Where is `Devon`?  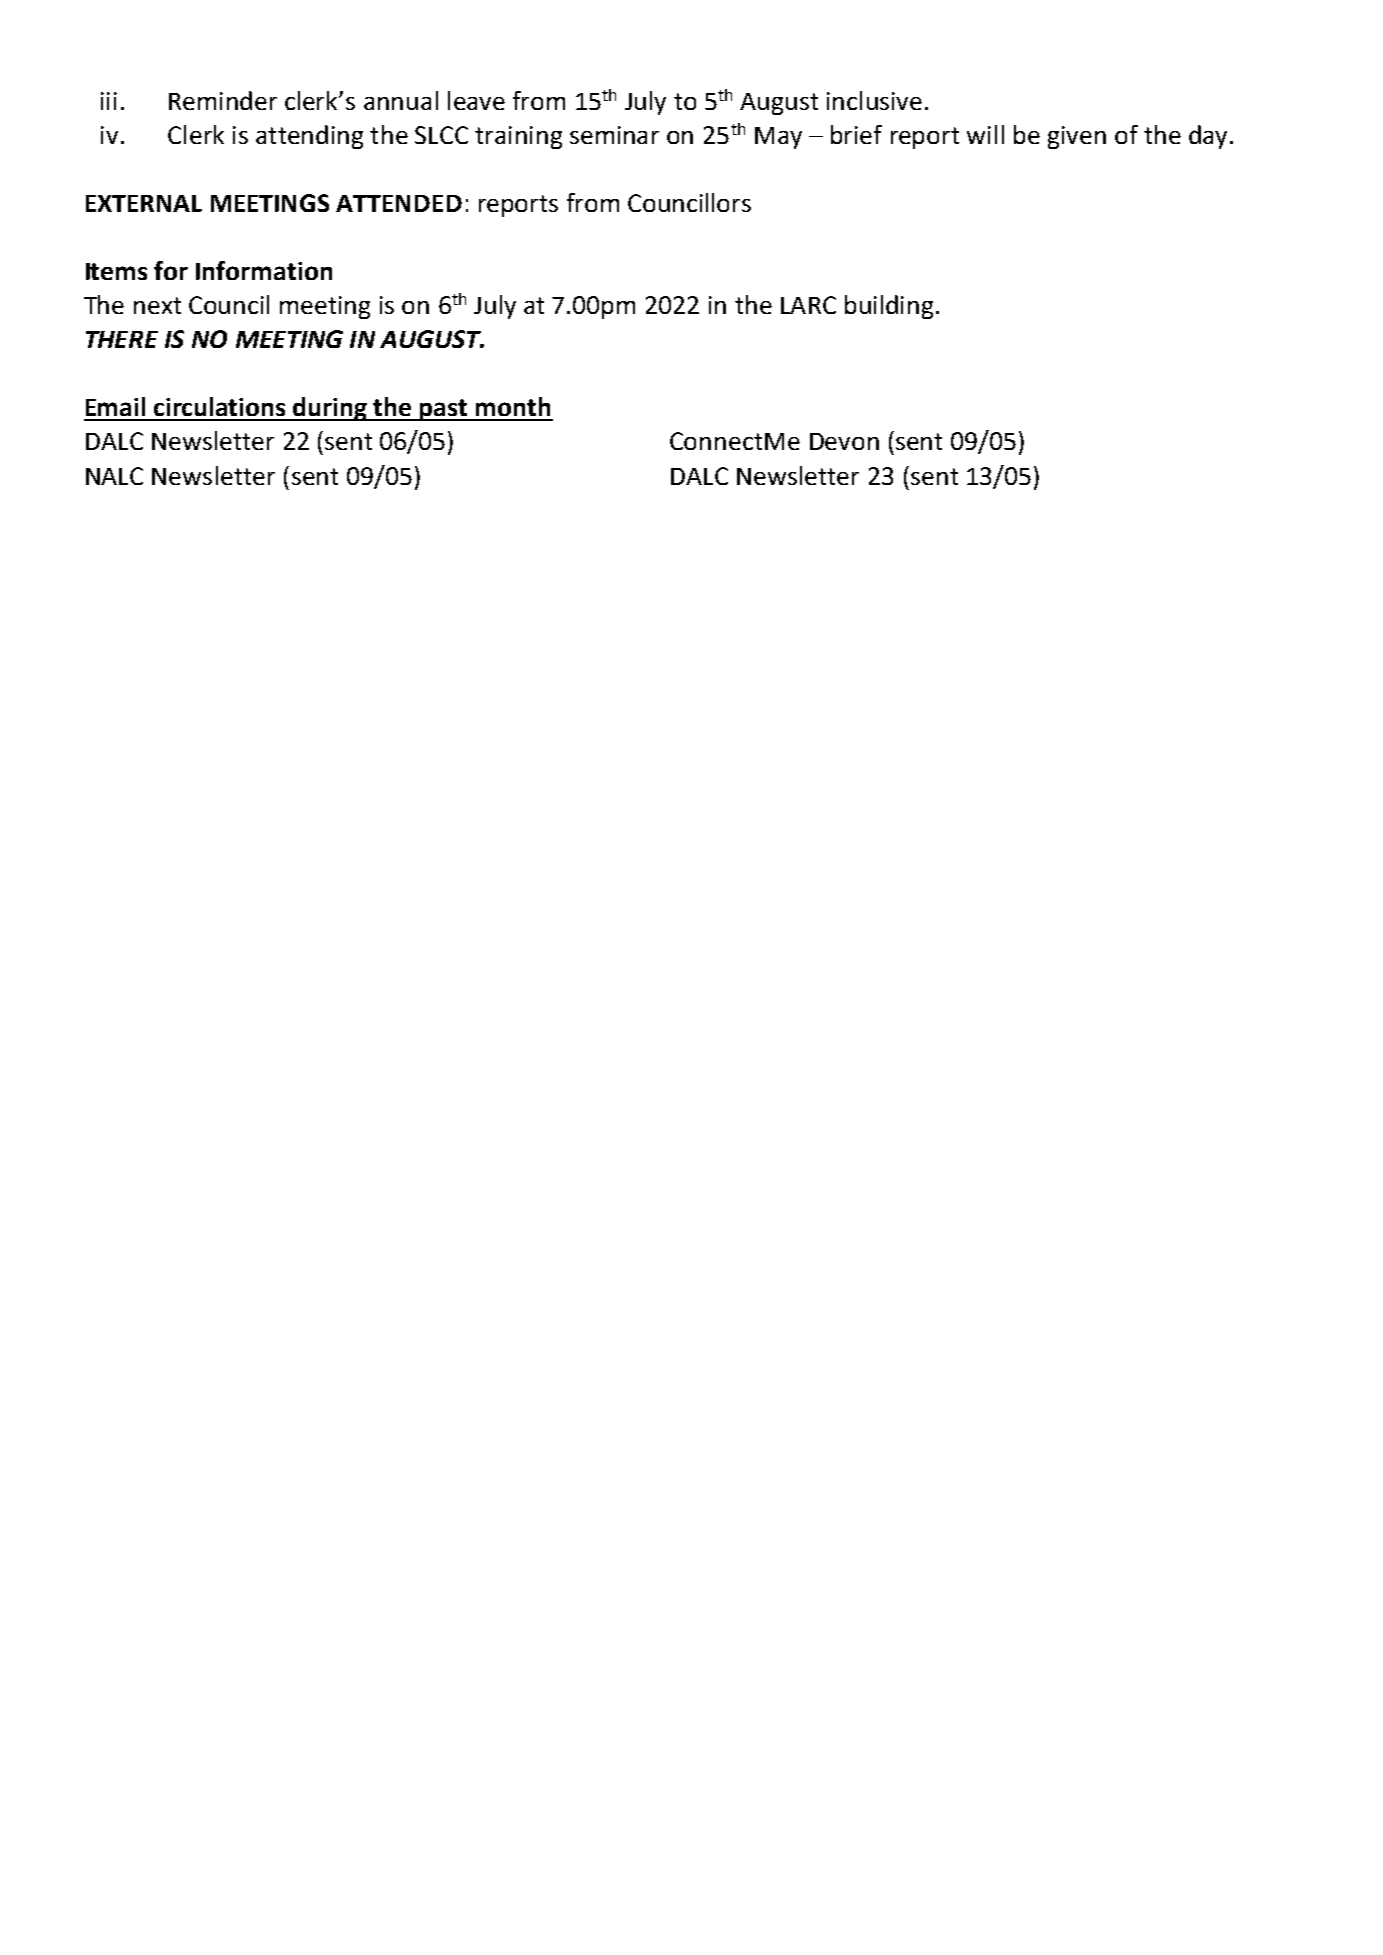
Devon is located at coordinates (844, 441).
